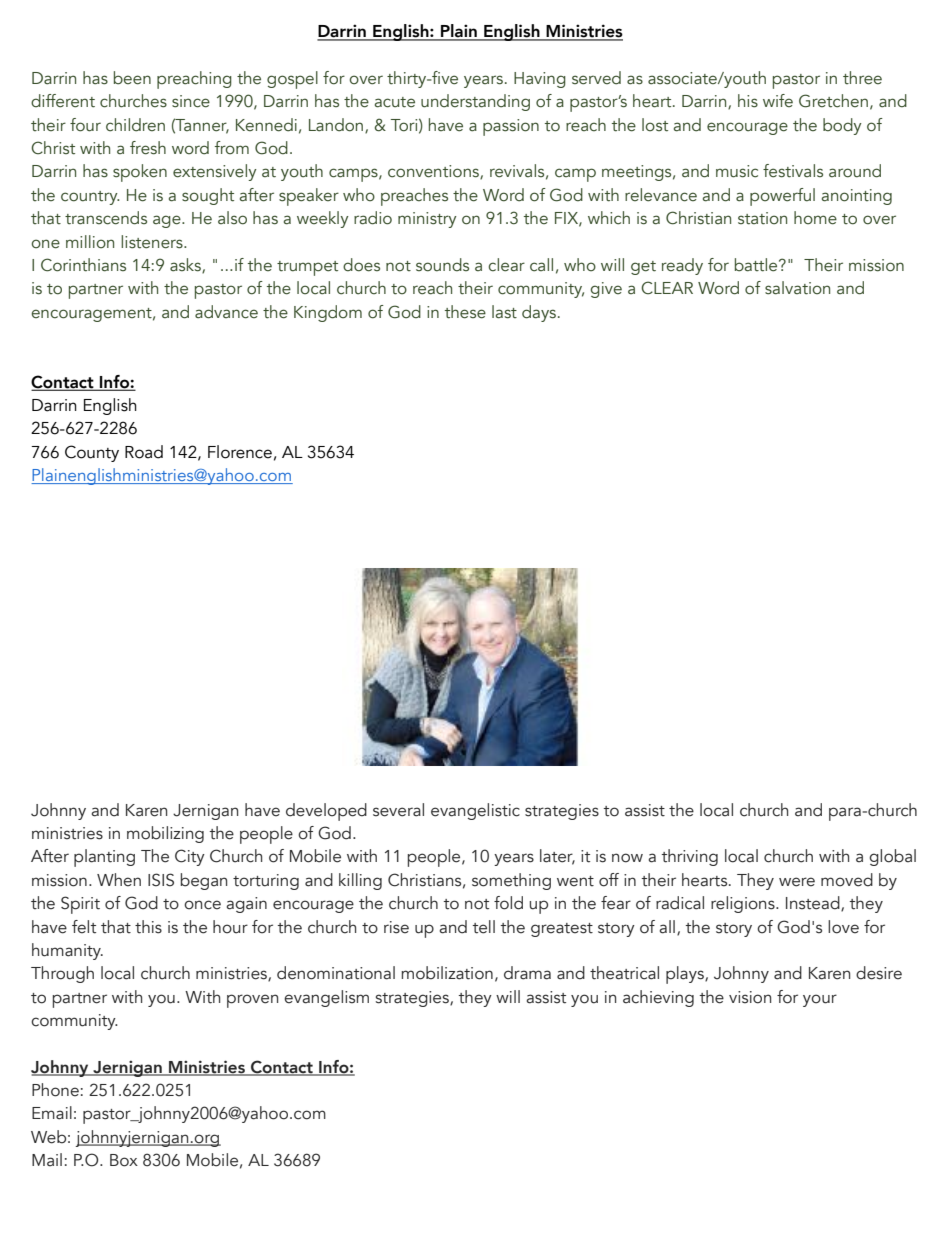 The width and height of the screenshot is (952, 1233). I want to click on Road, so click(144, 452).
